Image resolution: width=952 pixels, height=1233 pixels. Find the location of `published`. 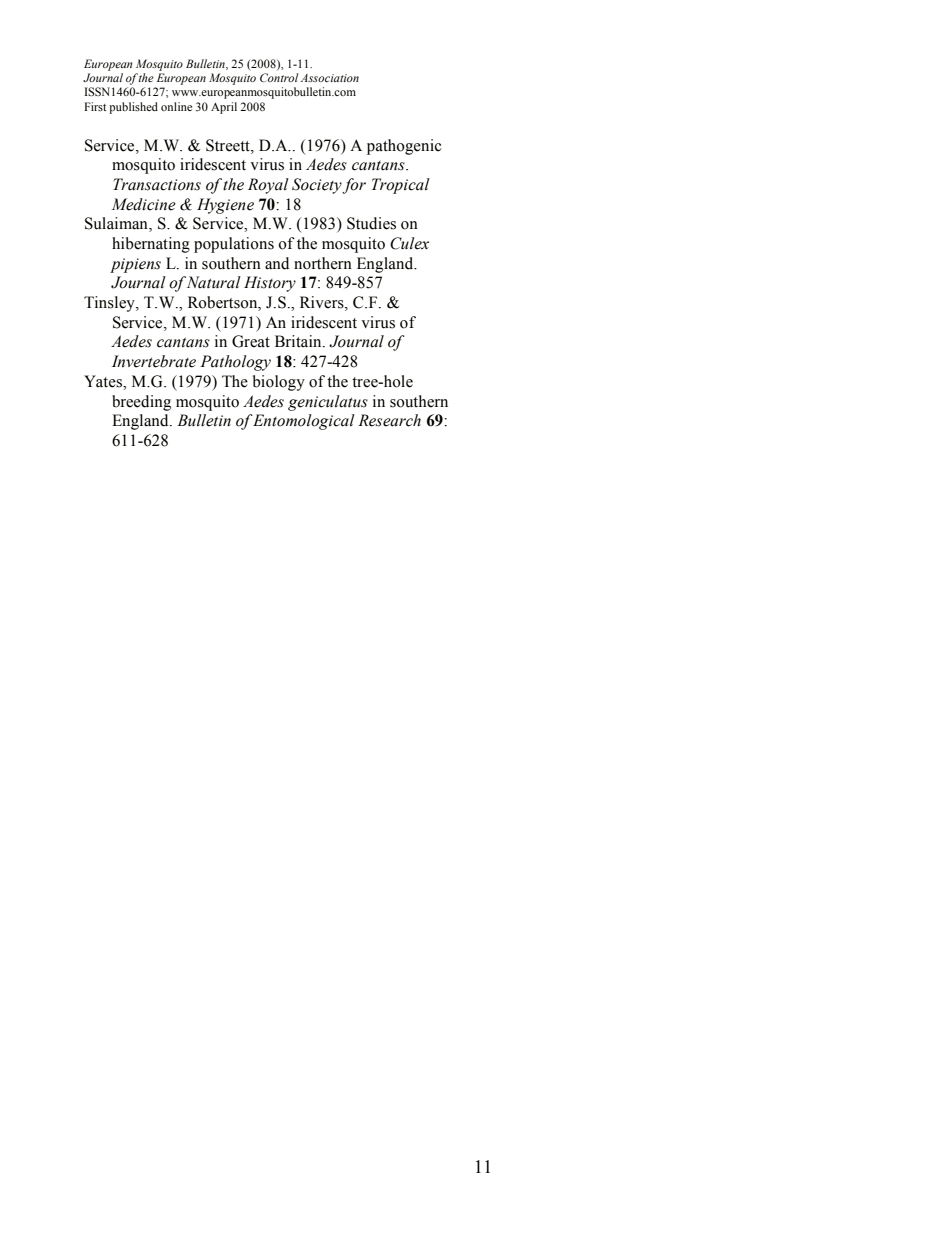

published is located at coordinates (133, 108).
